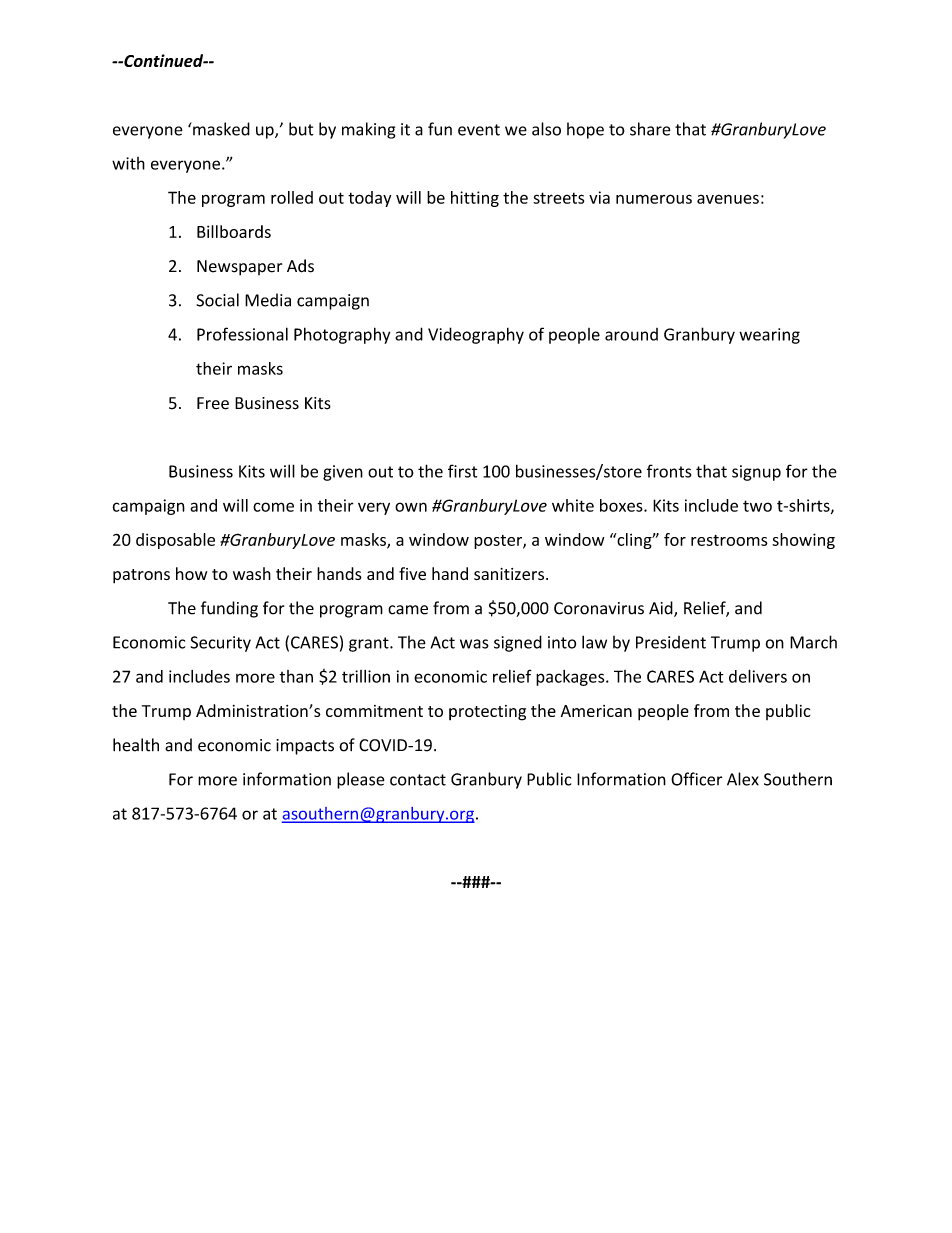 The height and width of the screenshot is (1233, 952). I want to click on contact, so click(418, 780).
